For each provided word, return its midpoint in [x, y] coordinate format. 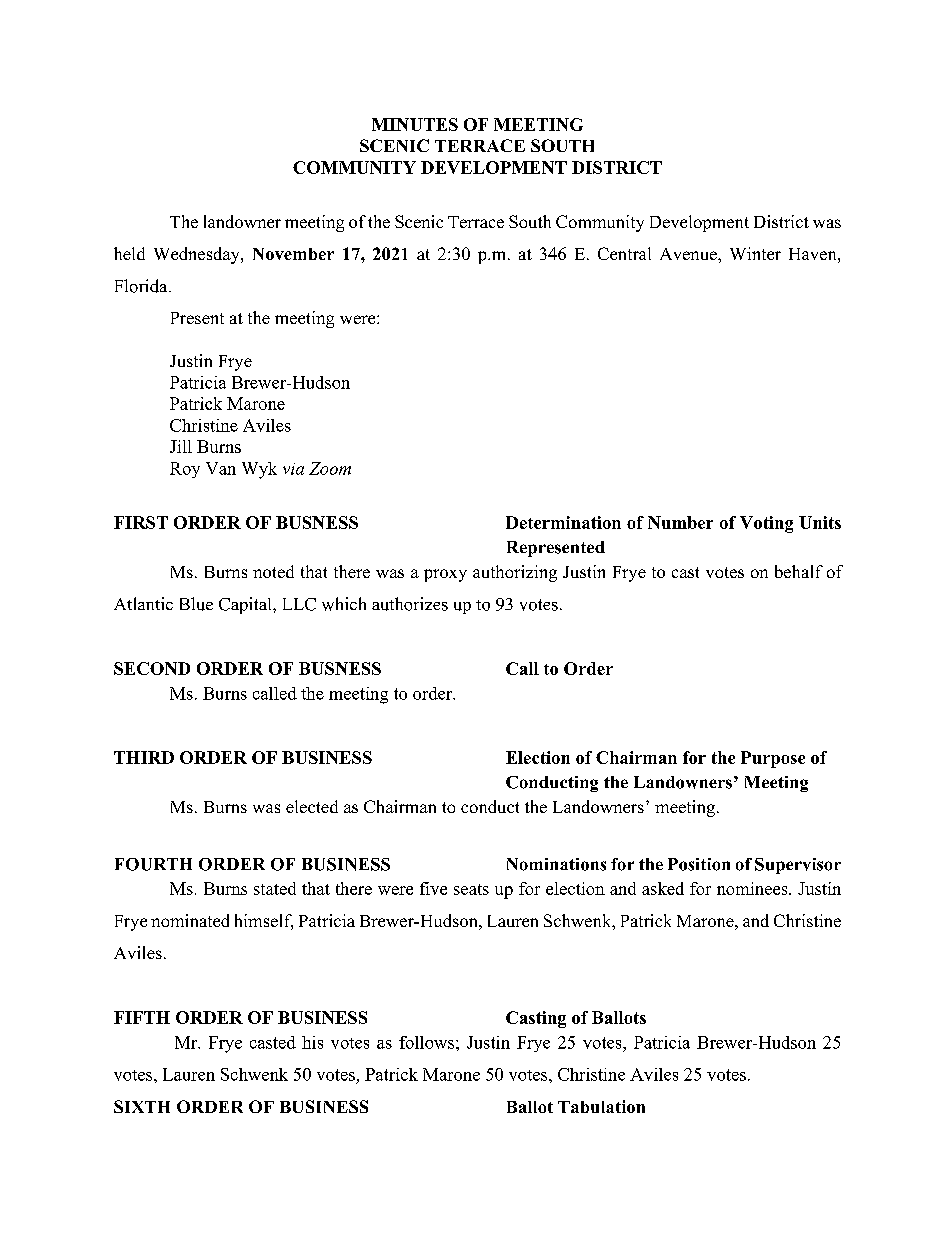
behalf [799, 571]
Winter [755, 253]
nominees [753, 888]
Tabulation [601, 1106]
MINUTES [415, 124]
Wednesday [198, 255]
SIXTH [142, 1106]
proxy [445, 575]
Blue [196, 604]
